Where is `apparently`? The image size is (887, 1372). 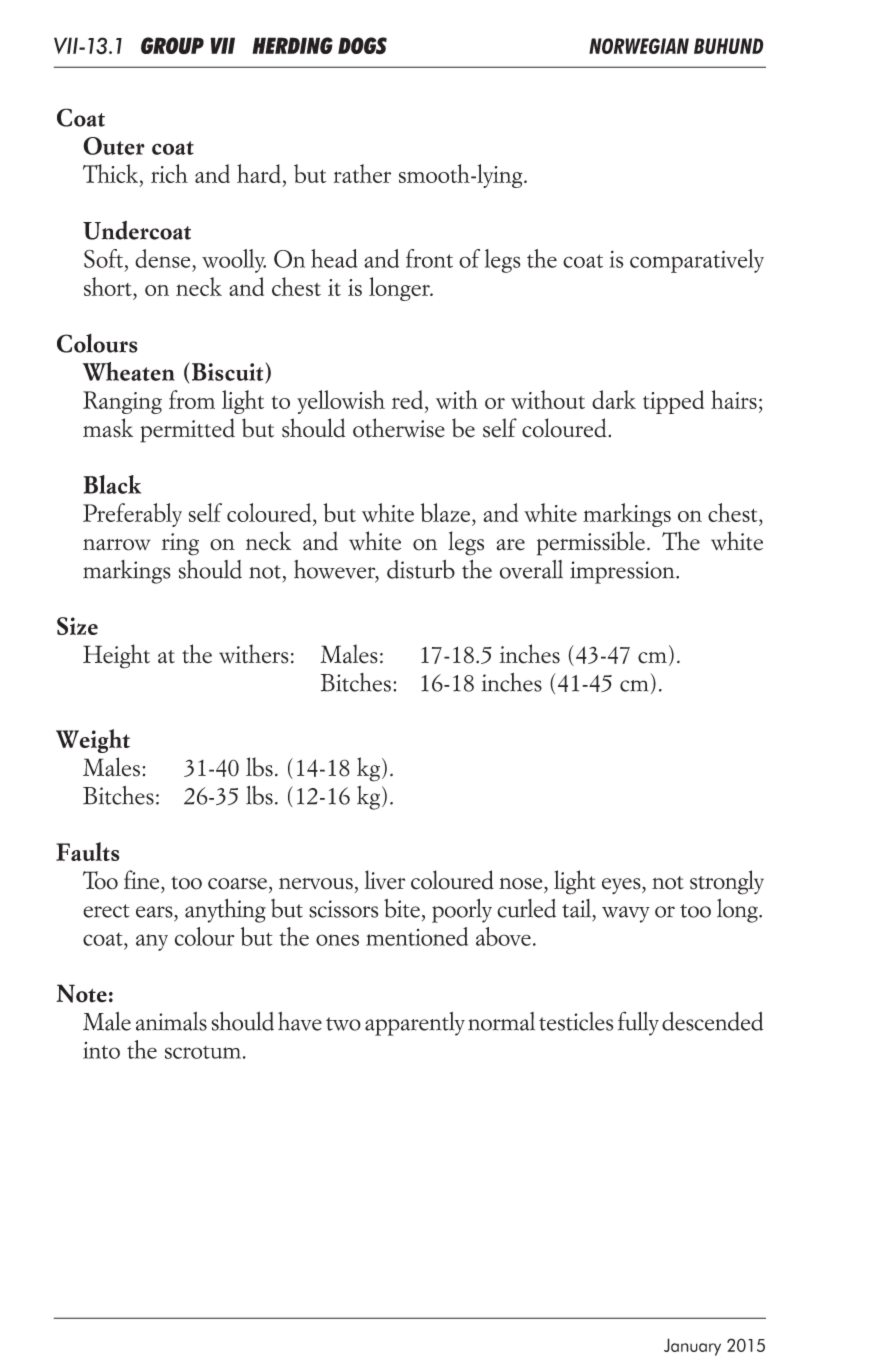
apparently is located at coordinates (415, 1024).
